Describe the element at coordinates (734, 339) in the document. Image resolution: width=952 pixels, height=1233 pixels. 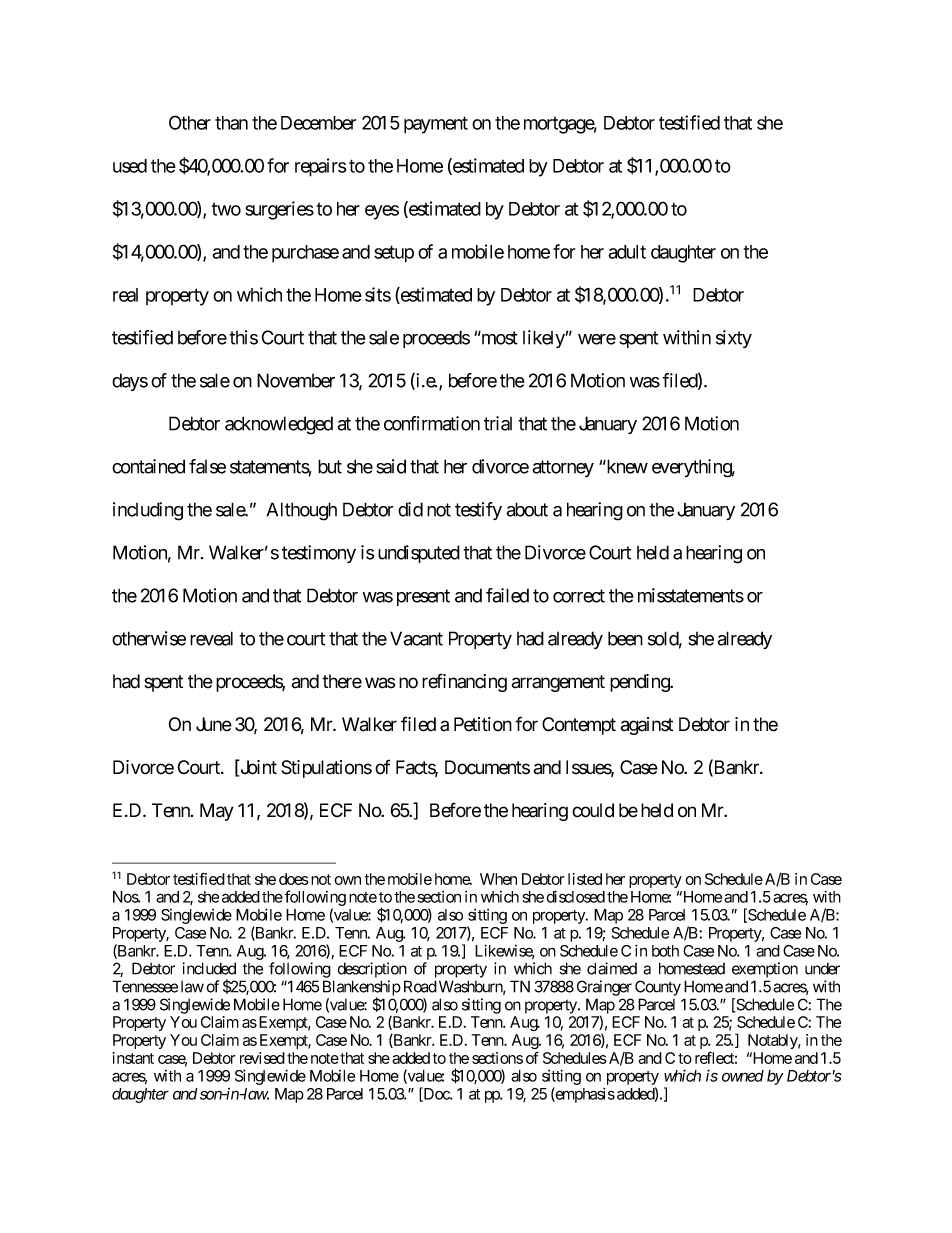
I see `sixty` at that location.
